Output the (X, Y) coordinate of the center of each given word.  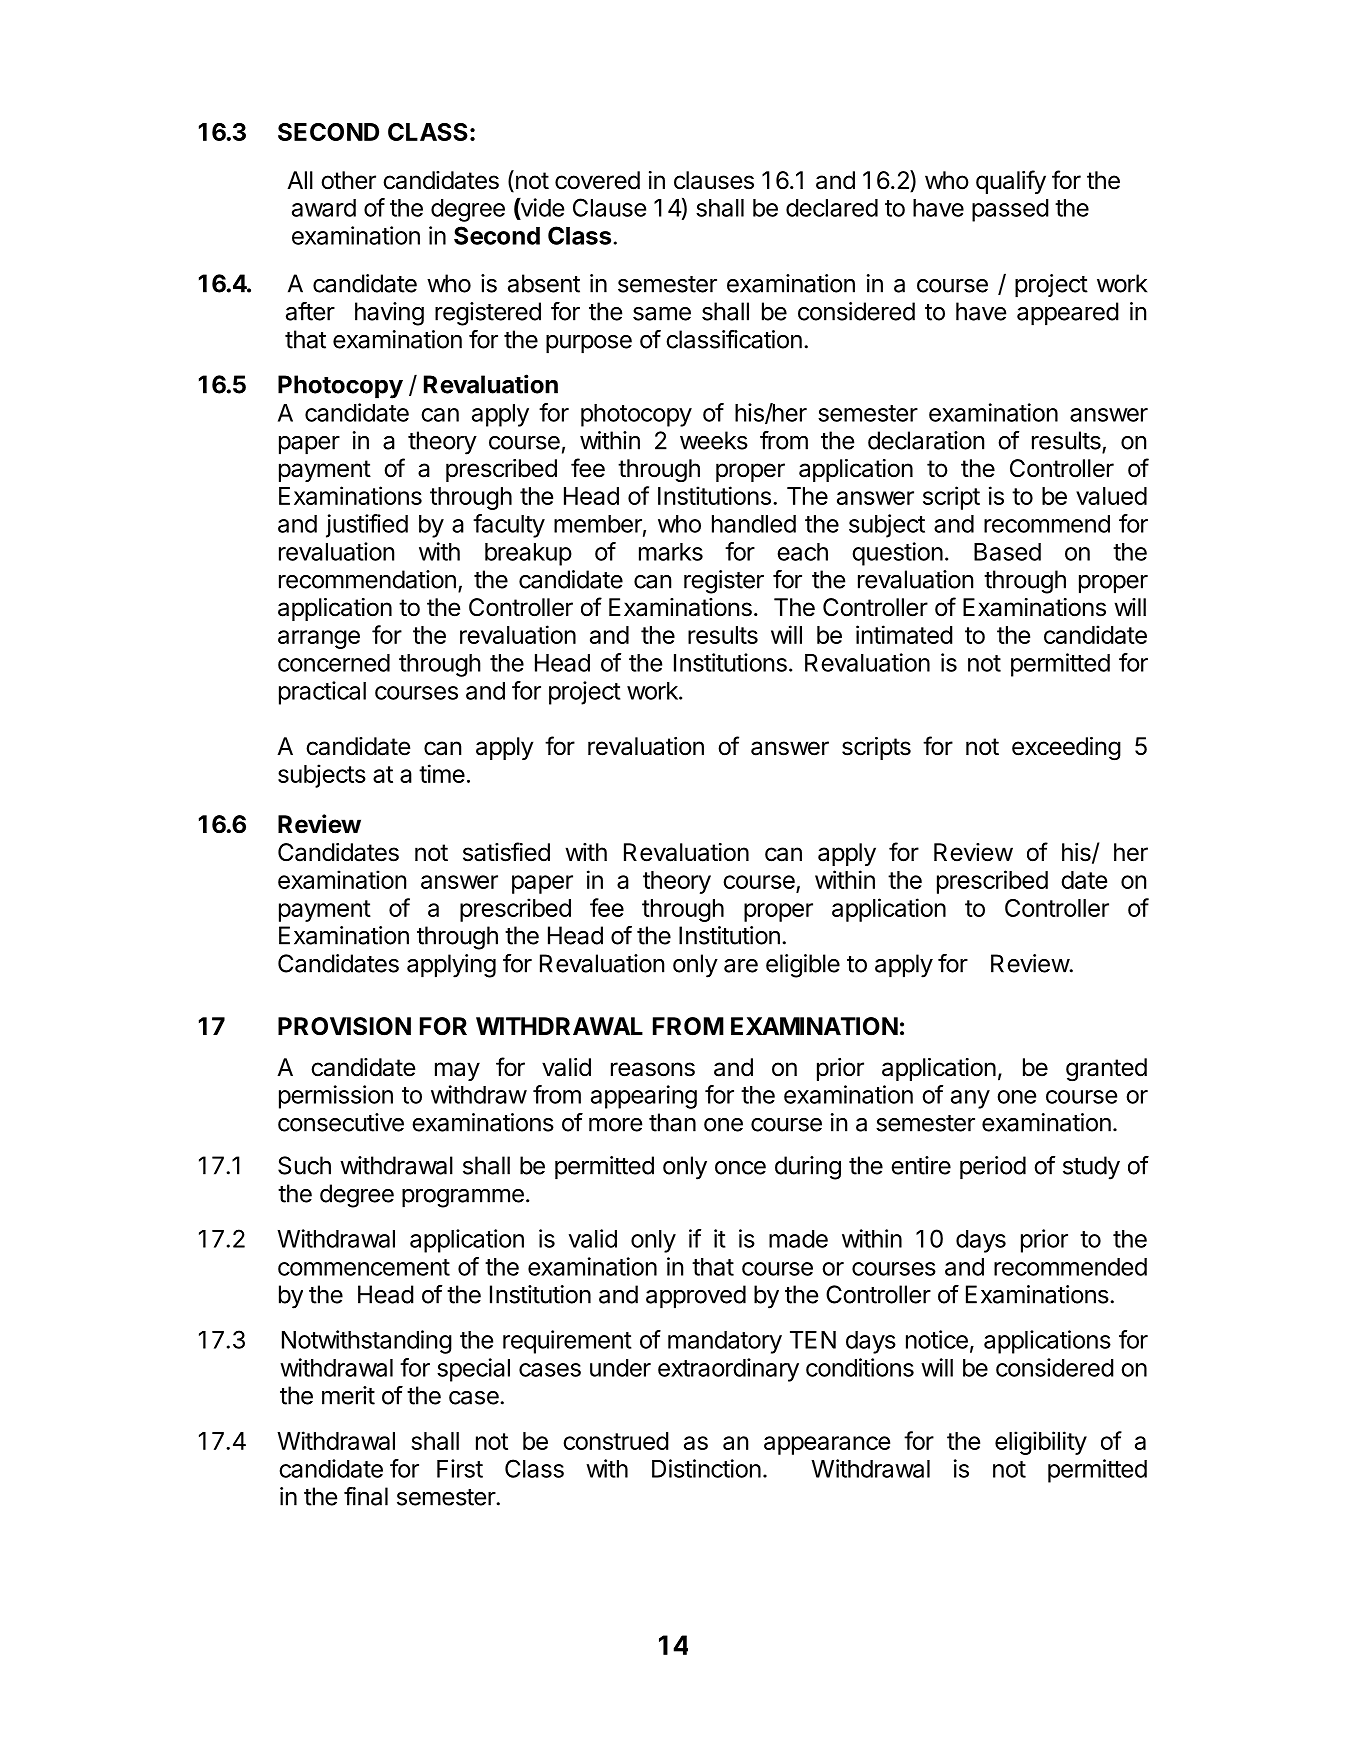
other (348, 180)
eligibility (1041, 1443)
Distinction (706, 1468)
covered (597, 180)
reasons (653, 1069)
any (970, 1099)
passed (1010, 210)
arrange (319, 639)
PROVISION (344, 1026)
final (366, 1496)
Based (1007, 552)
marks (671, 552)
